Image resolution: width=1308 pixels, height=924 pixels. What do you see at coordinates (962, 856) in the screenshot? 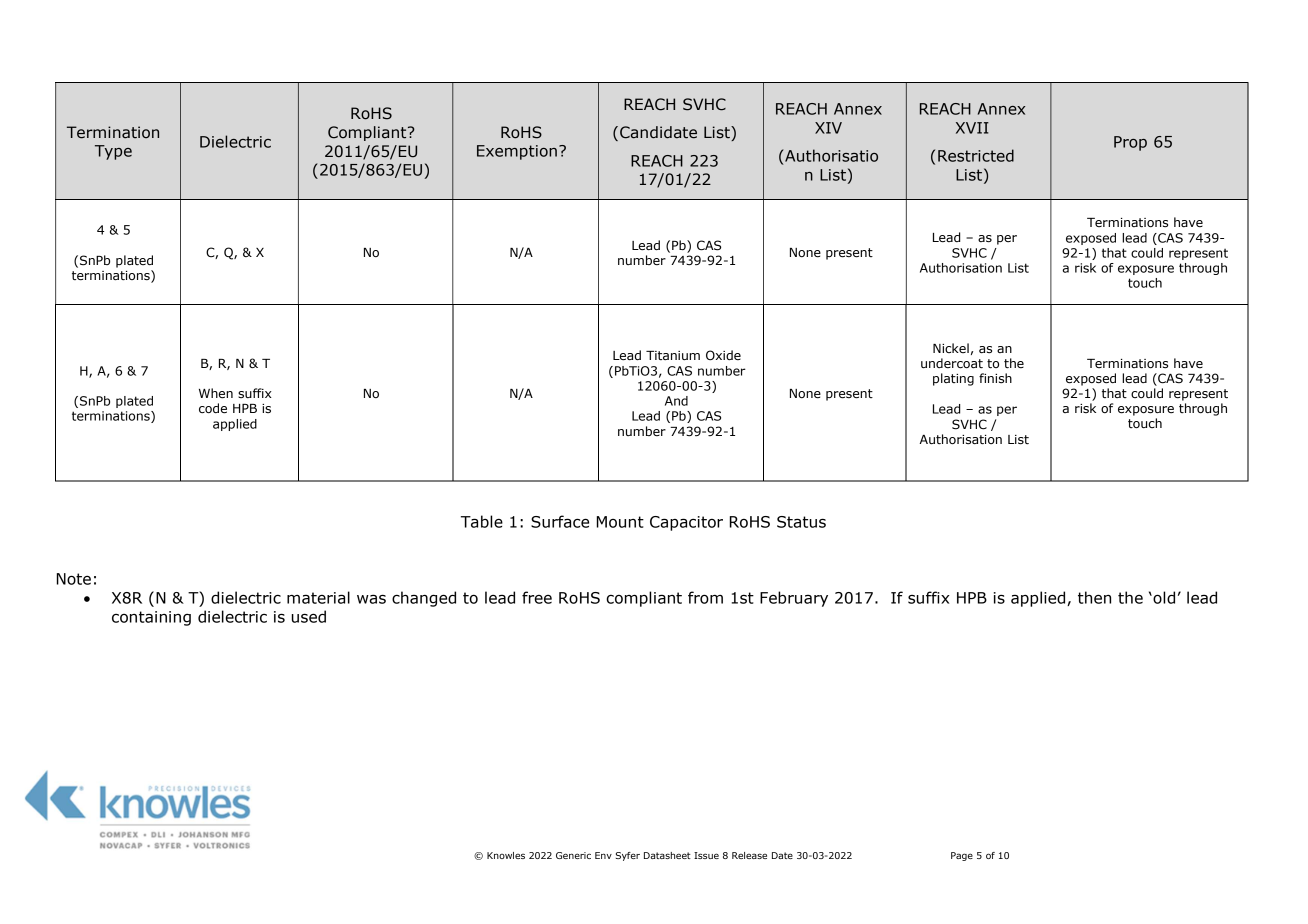
I see `Page` at bounding box center [962, 856].
